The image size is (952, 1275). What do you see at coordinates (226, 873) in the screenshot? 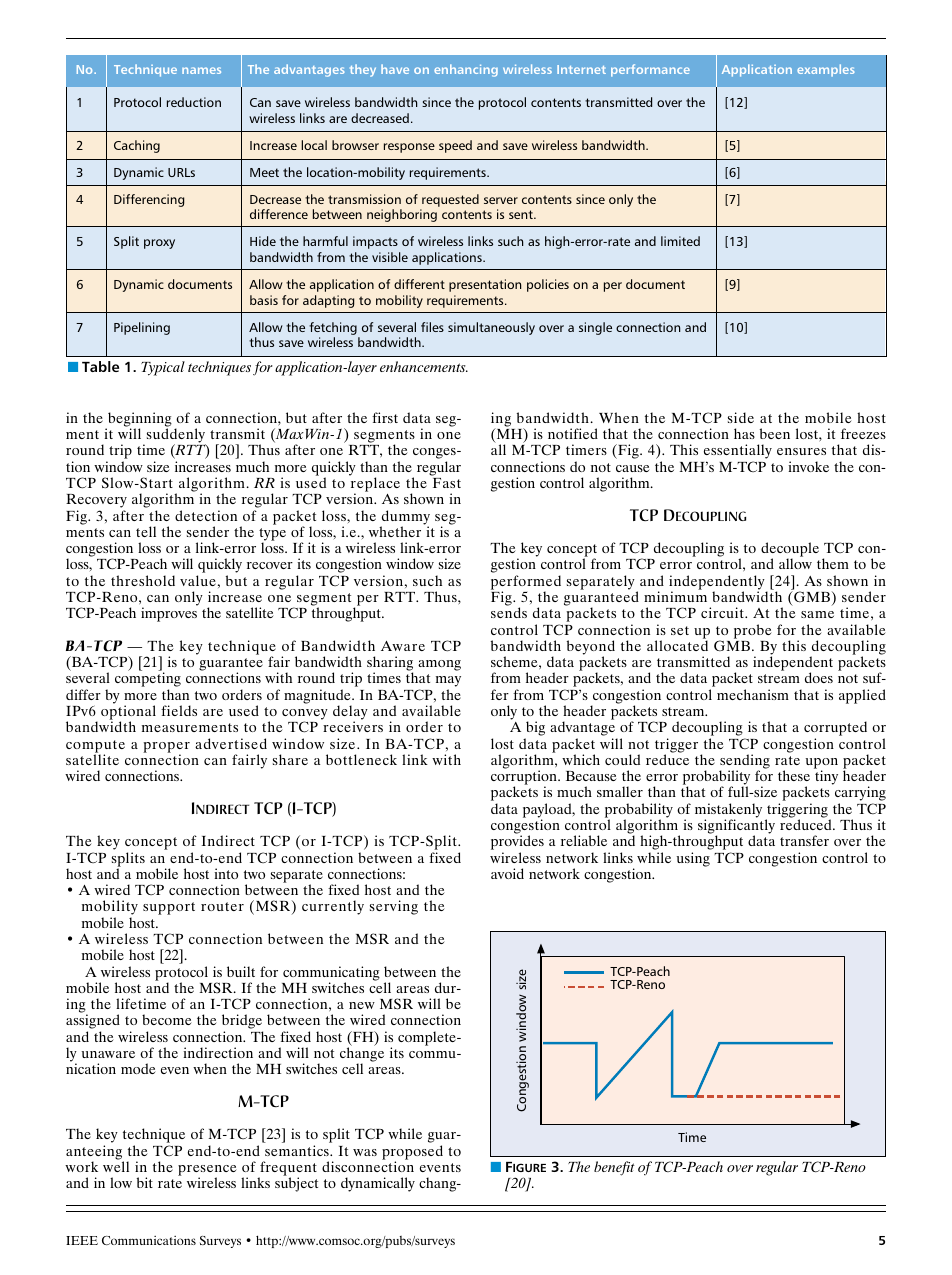
I see `into` at bounding box center [226, 873].
